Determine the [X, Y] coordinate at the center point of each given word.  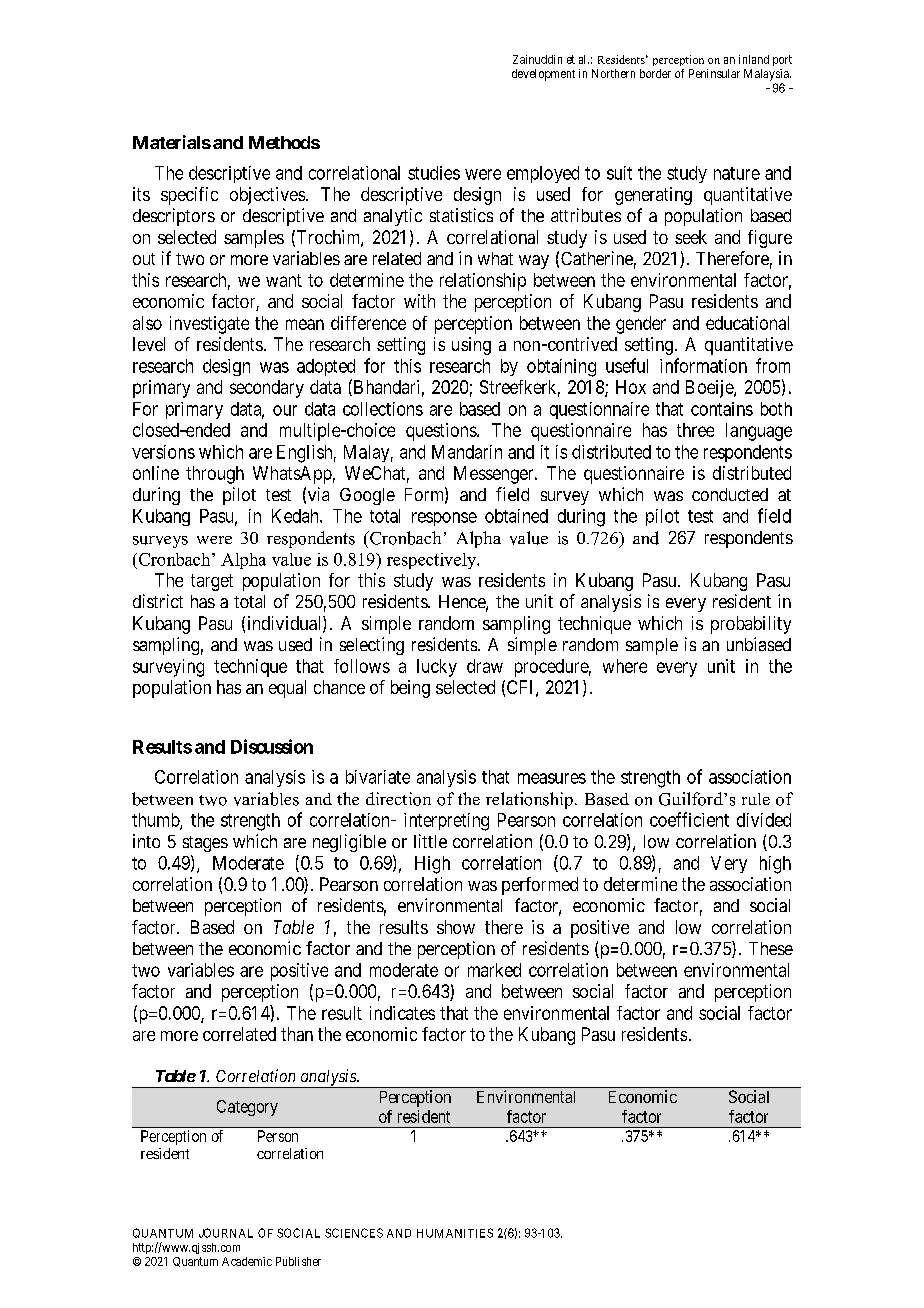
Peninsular [714, 73]
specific [189, 196]
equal [287, 689]
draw [485, 666]
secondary [267, 389]
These [771, 948]
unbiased [759, 644]
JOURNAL [226, 1233]
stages [205, 844]
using [471, 346]
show [456, 927]
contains [722, 409]
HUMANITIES [455, 1233]
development [543, 75]
